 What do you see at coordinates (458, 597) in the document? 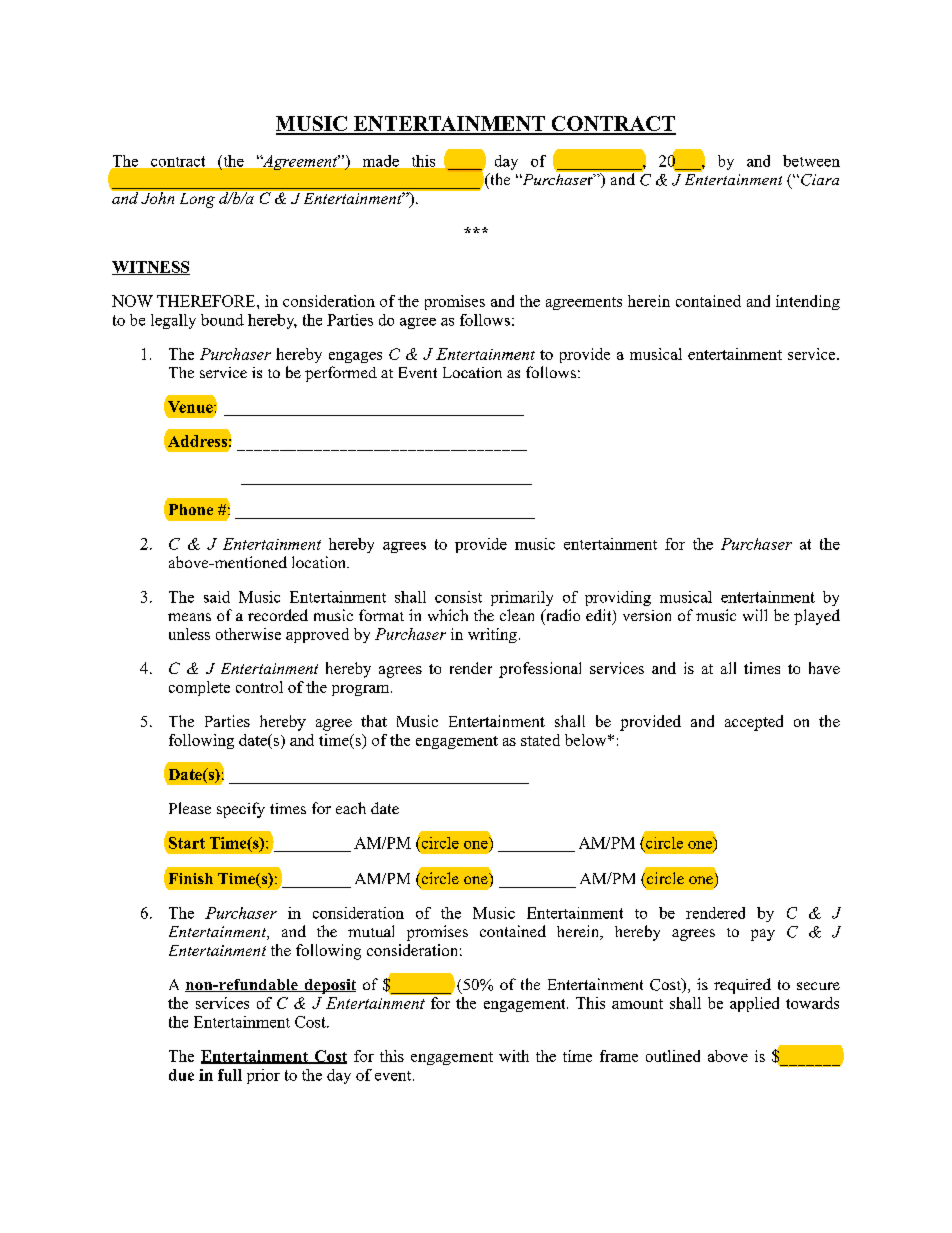
I see `consist` at bounding box center [458, 597].
